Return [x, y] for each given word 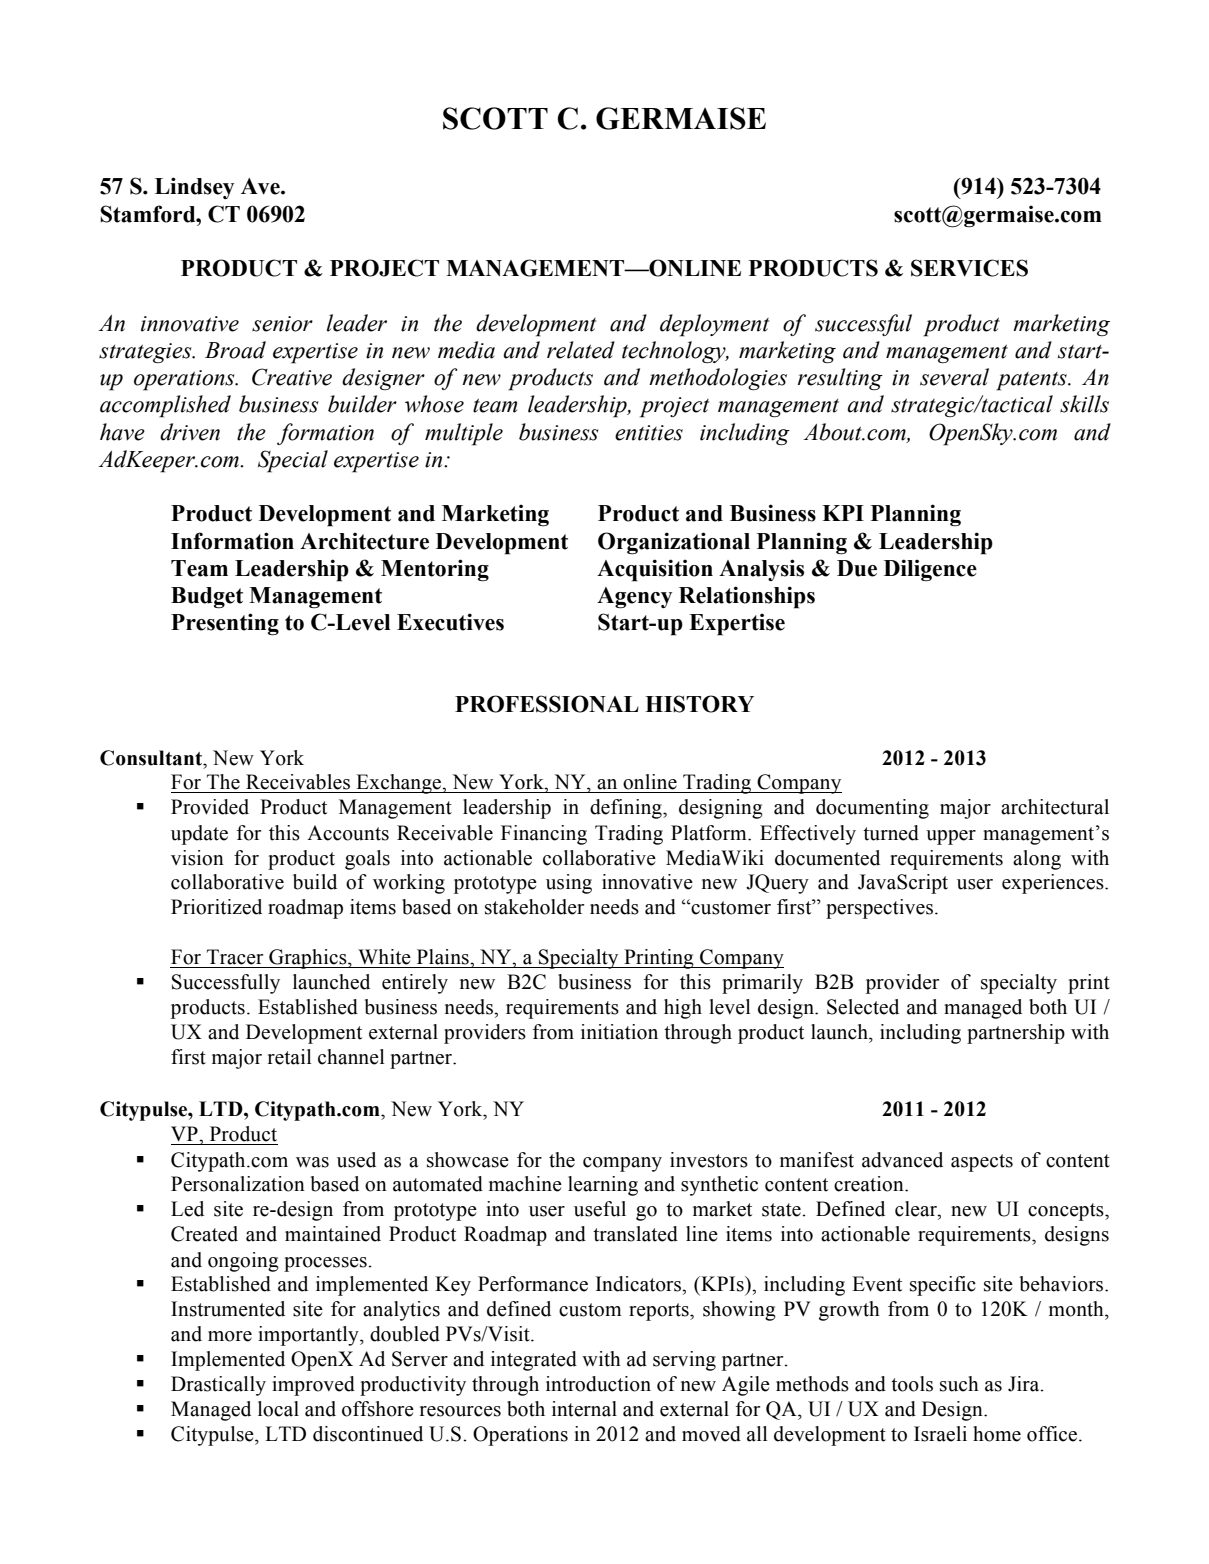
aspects [982, 1163]
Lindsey [194, 188]
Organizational [674, 543]
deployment [714, 325]
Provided [210, 807]
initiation [619, 1032]
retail [290, 1057]
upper [951, 837]
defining [627, 809]
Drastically [218, 1386]
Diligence [930, 570]
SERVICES [969, 268]
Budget [207, 598]
